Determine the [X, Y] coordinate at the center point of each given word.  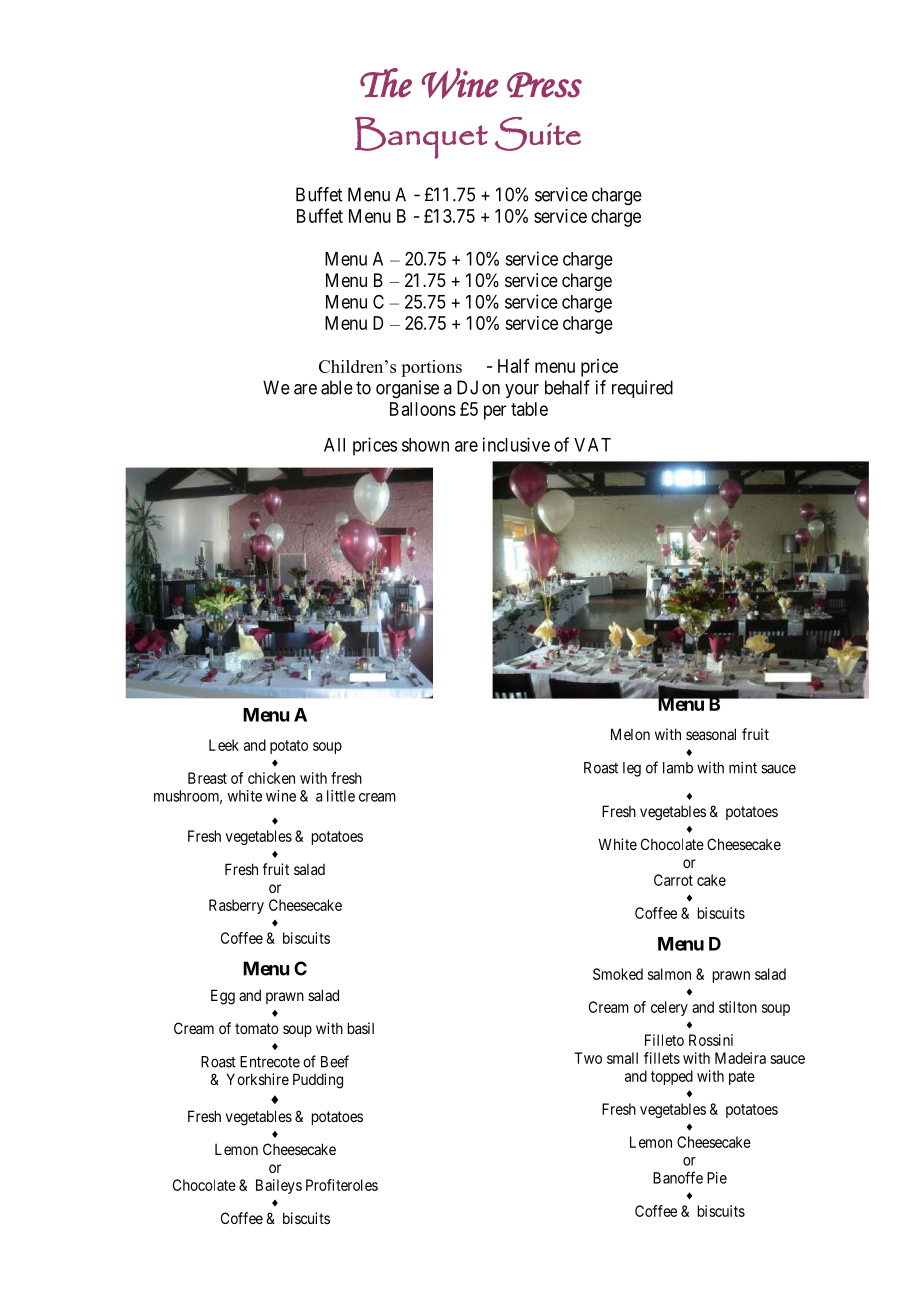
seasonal [711, 734]
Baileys [279, 1186]
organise [407, 389]
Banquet [421, 138]
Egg [223, 997]
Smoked [618, 974]
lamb [678, 768]
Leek [224, 745]
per [495, 412]
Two [588, 1058]
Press [544, 85]
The [386, 83]
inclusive [516, 444]
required [642, 389]
